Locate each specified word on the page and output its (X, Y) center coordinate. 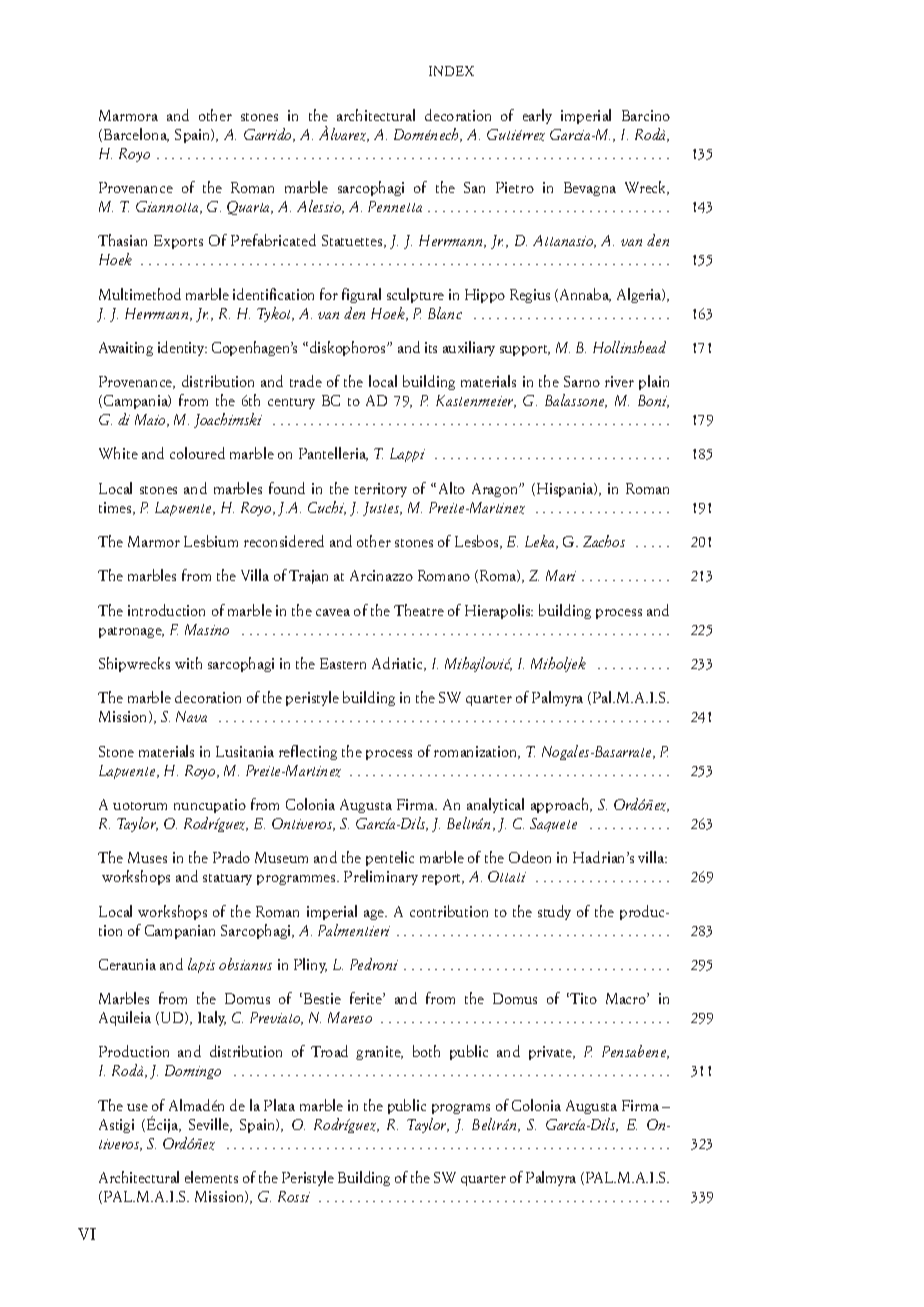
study (554, 912)
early (537, 116)
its (431, 347)
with (188, 663)
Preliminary (381, 877)
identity (182, 348)
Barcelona (136, 135)
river (619, 381)
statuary (227, 879)
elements (211, 1177)
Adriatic (399, 664)
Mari (561, 575)
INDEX (451, 71)
